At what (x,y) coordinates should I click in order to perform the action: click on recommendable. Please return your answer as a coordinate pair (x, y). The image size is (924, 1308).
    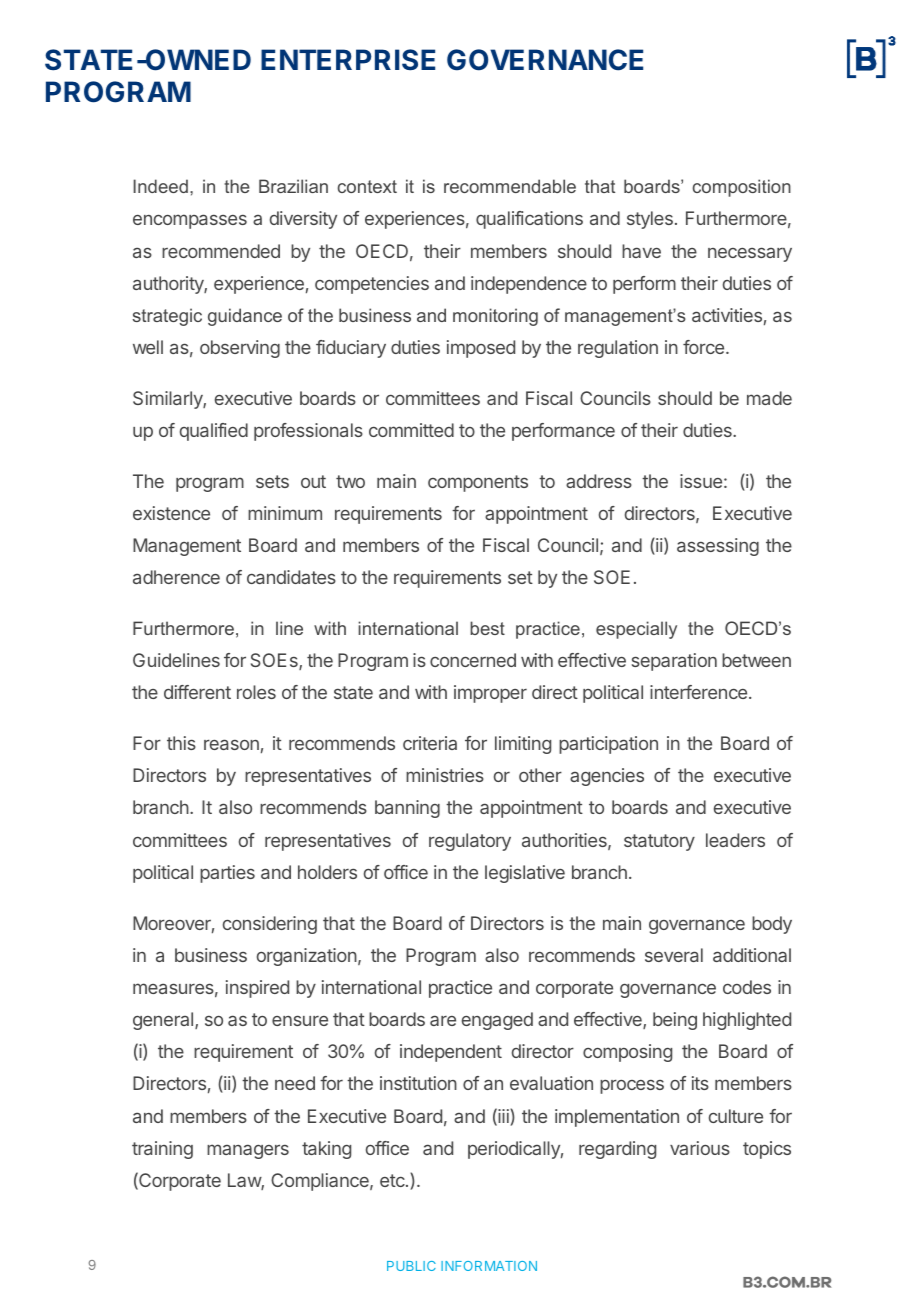
    Looking at the image, I should click on (510, 186).
